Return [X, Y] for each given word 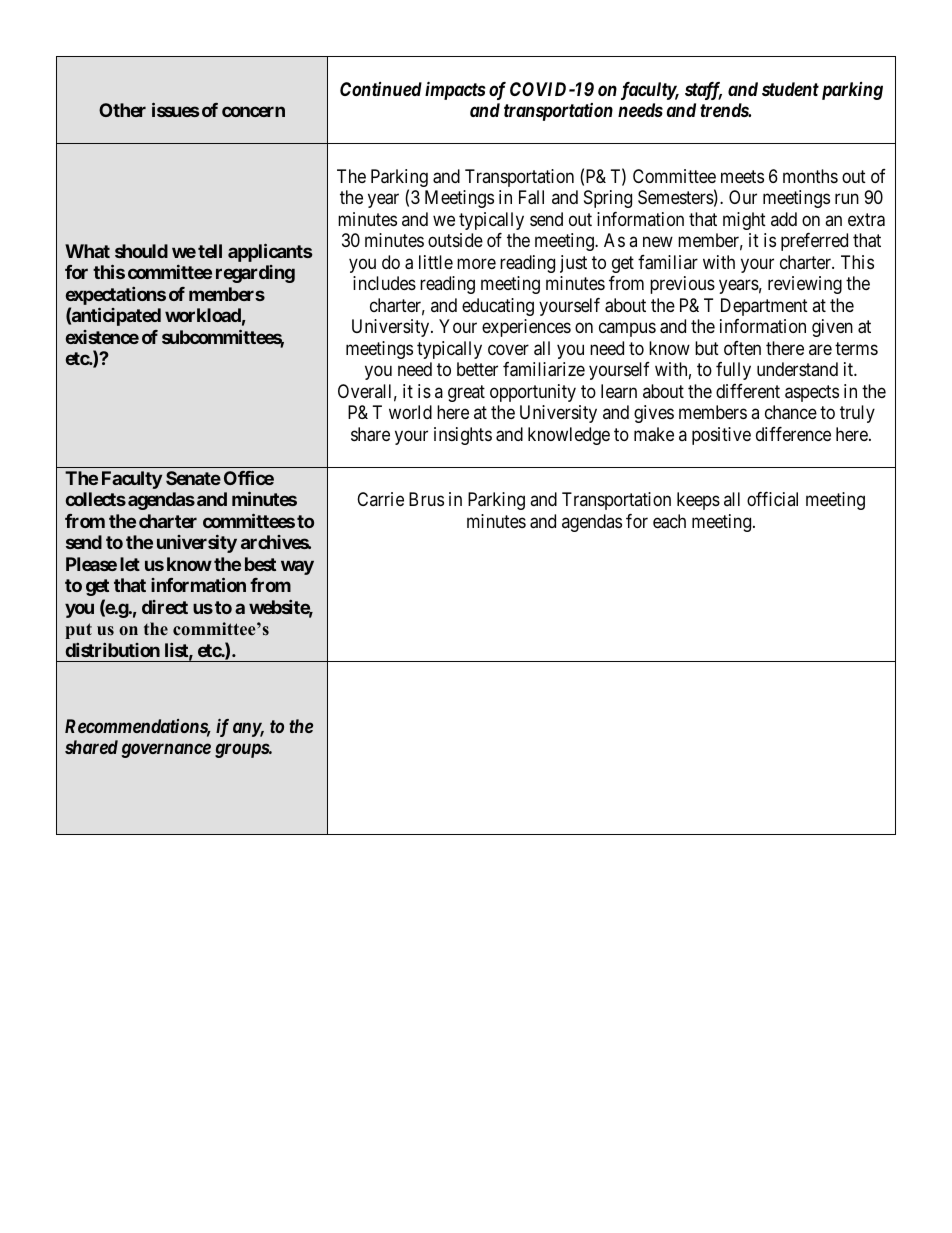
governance [166, 751]
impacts [455, 90]
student [790, 89]
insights [463, 436]
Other [122, 110]
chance [791, 412]
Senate [193, 478]
